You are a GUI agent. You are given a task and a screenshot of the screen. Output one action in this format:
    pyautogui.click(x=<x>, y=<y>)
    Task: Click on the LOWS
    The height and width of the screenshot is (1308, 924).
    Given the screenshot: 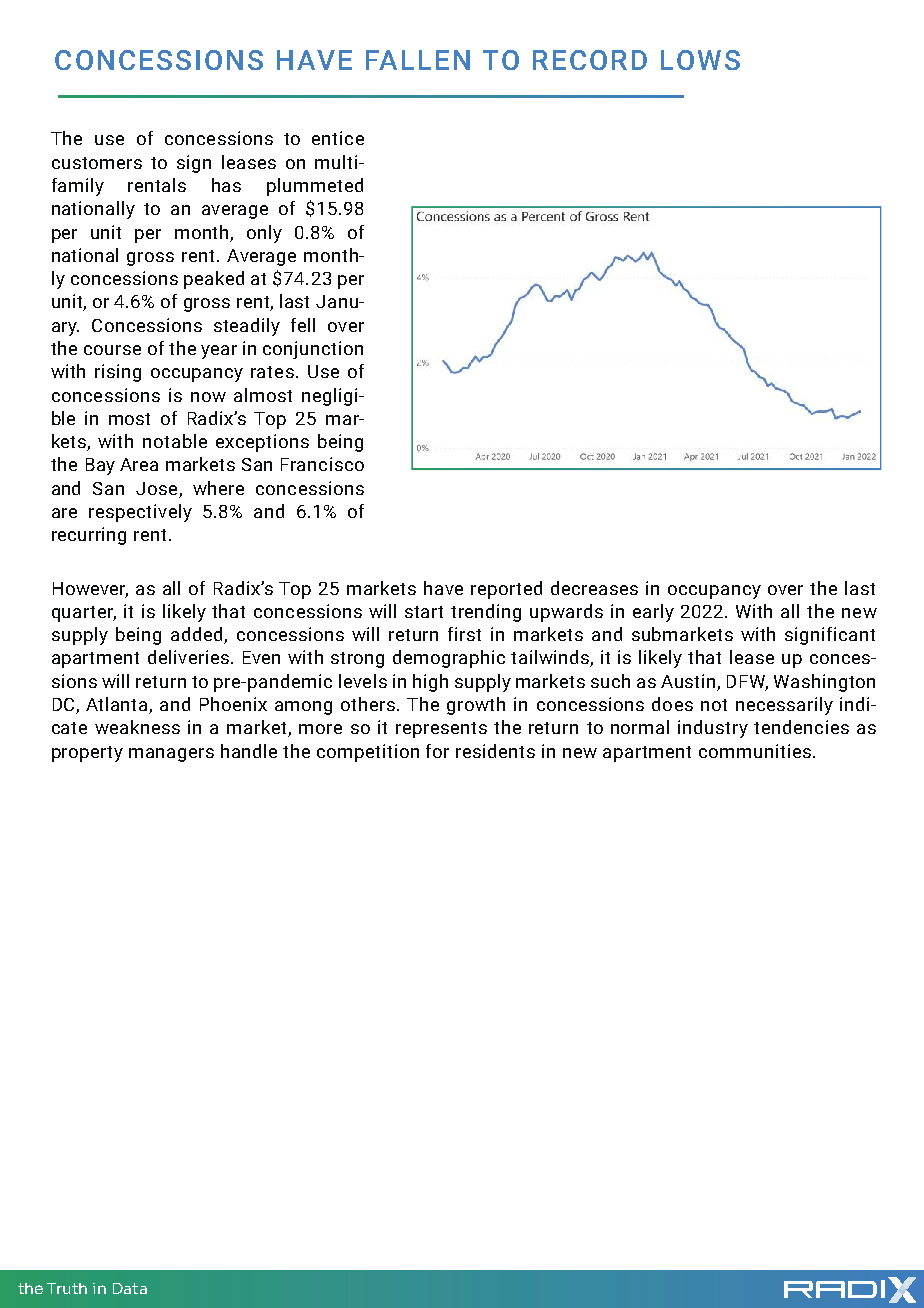 What is the action you would take?
    pyautogui.click(x=700, y=60)
